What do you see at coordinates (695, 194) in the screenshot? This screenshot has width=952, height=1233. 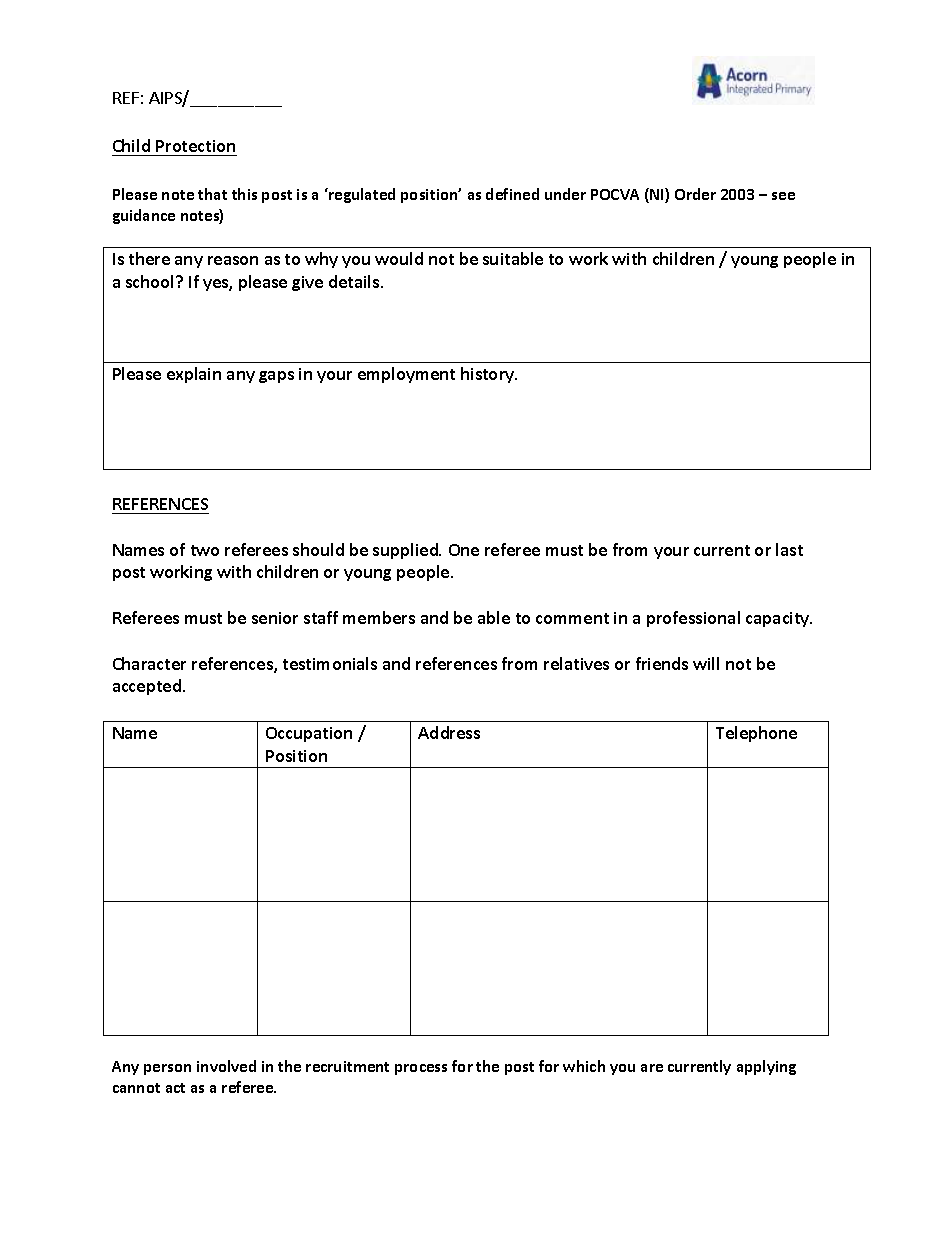 I see `Order` at bounding box center [695, 194].
